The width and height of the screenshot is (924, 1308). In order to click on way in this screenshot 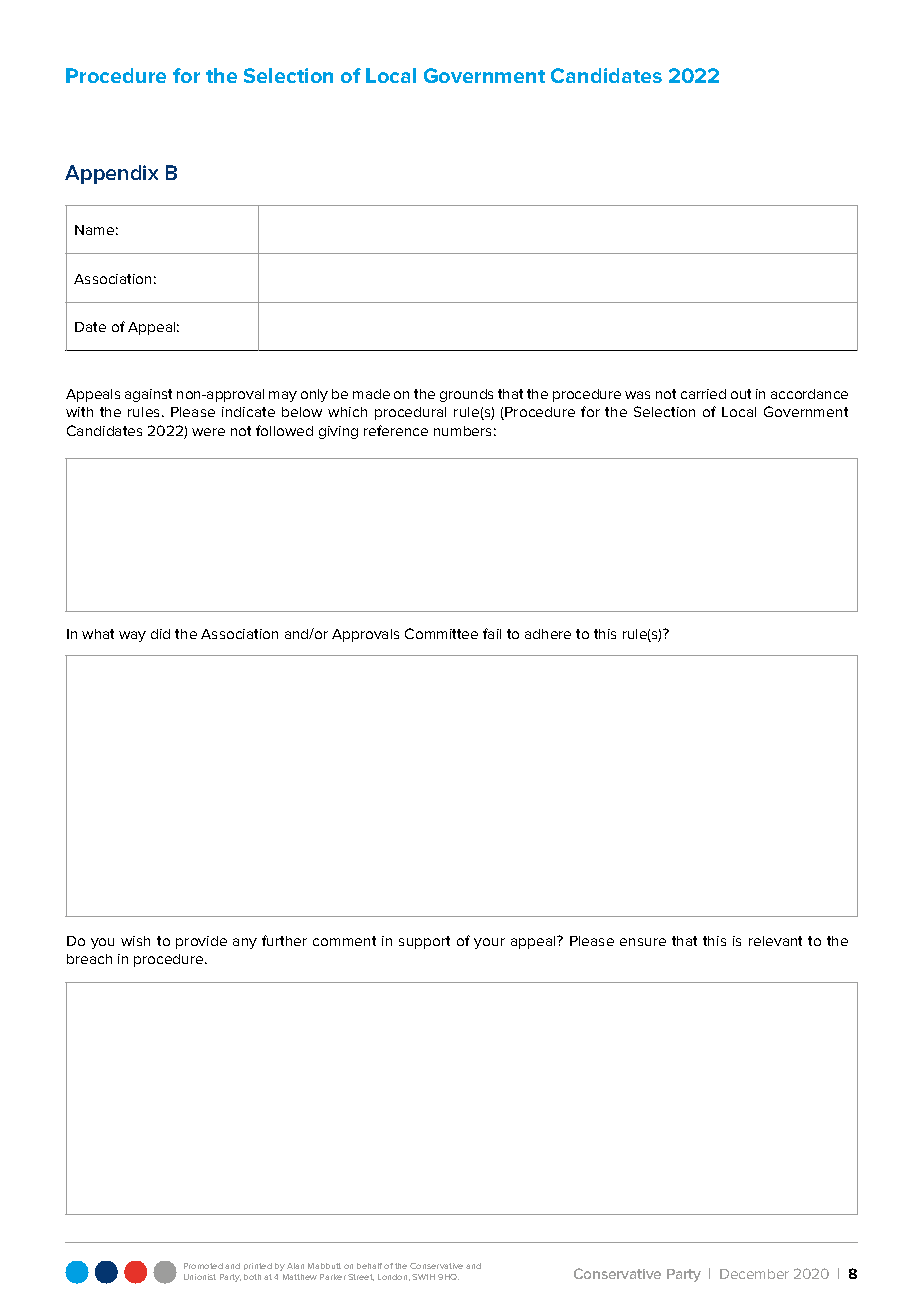, I will do `click(132, 636)`.
